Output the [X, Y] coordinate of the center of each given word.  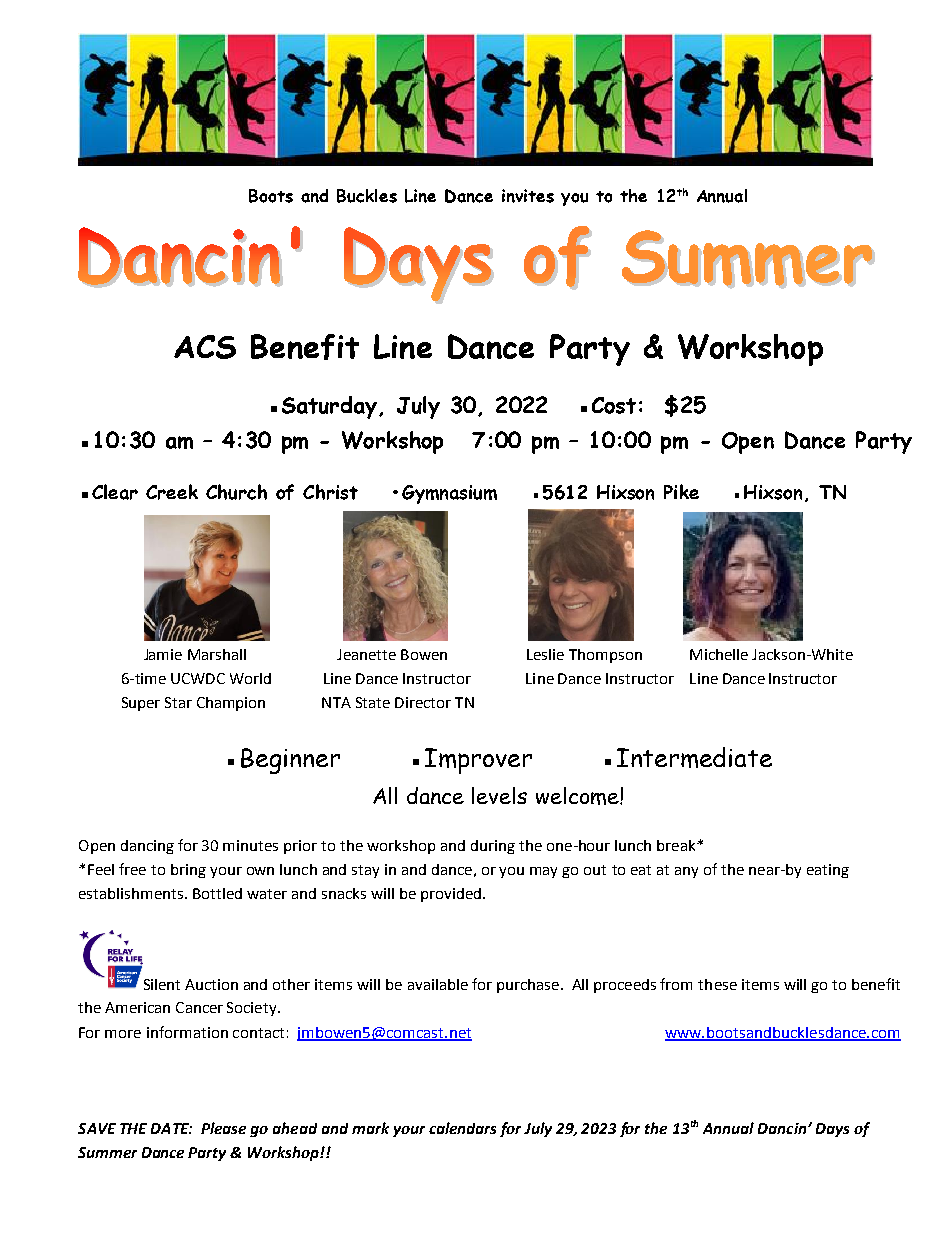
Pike [681, 491]
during [493, 847]
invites [528, 196]
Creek [172, 492]
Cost [614, 405]
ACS [205, 347]
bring [188, 871]
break [677, 845]
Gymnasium [449, 494]
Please [223, 1128]
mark [370, 1128]
